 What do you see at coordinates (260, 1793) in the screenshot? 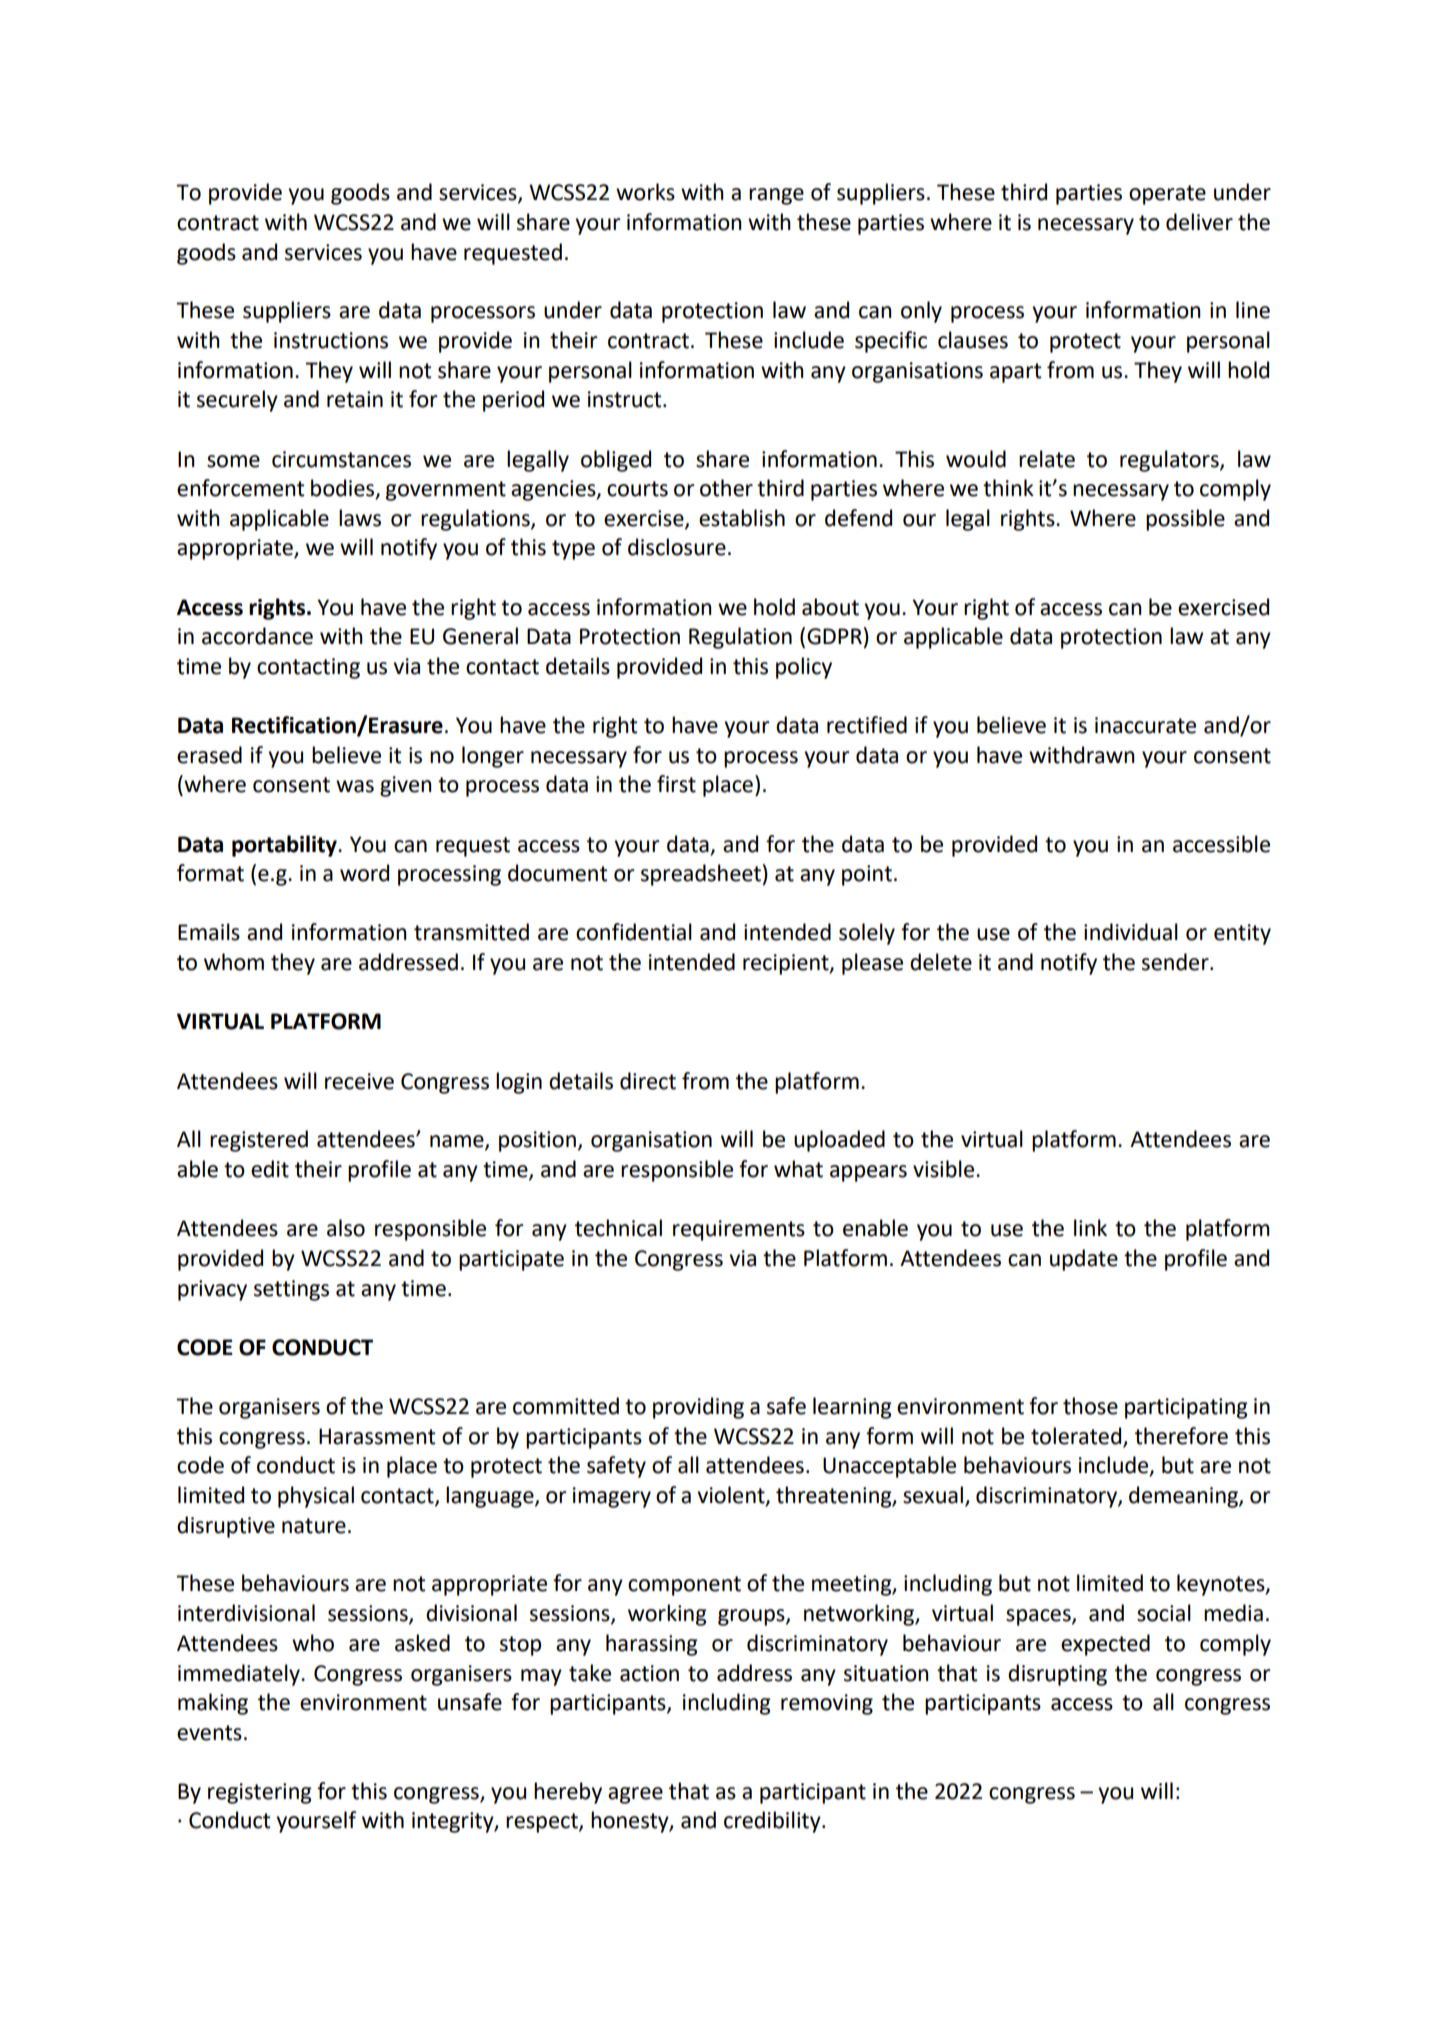
I see `registering` at bounding box center [260, 1793].
